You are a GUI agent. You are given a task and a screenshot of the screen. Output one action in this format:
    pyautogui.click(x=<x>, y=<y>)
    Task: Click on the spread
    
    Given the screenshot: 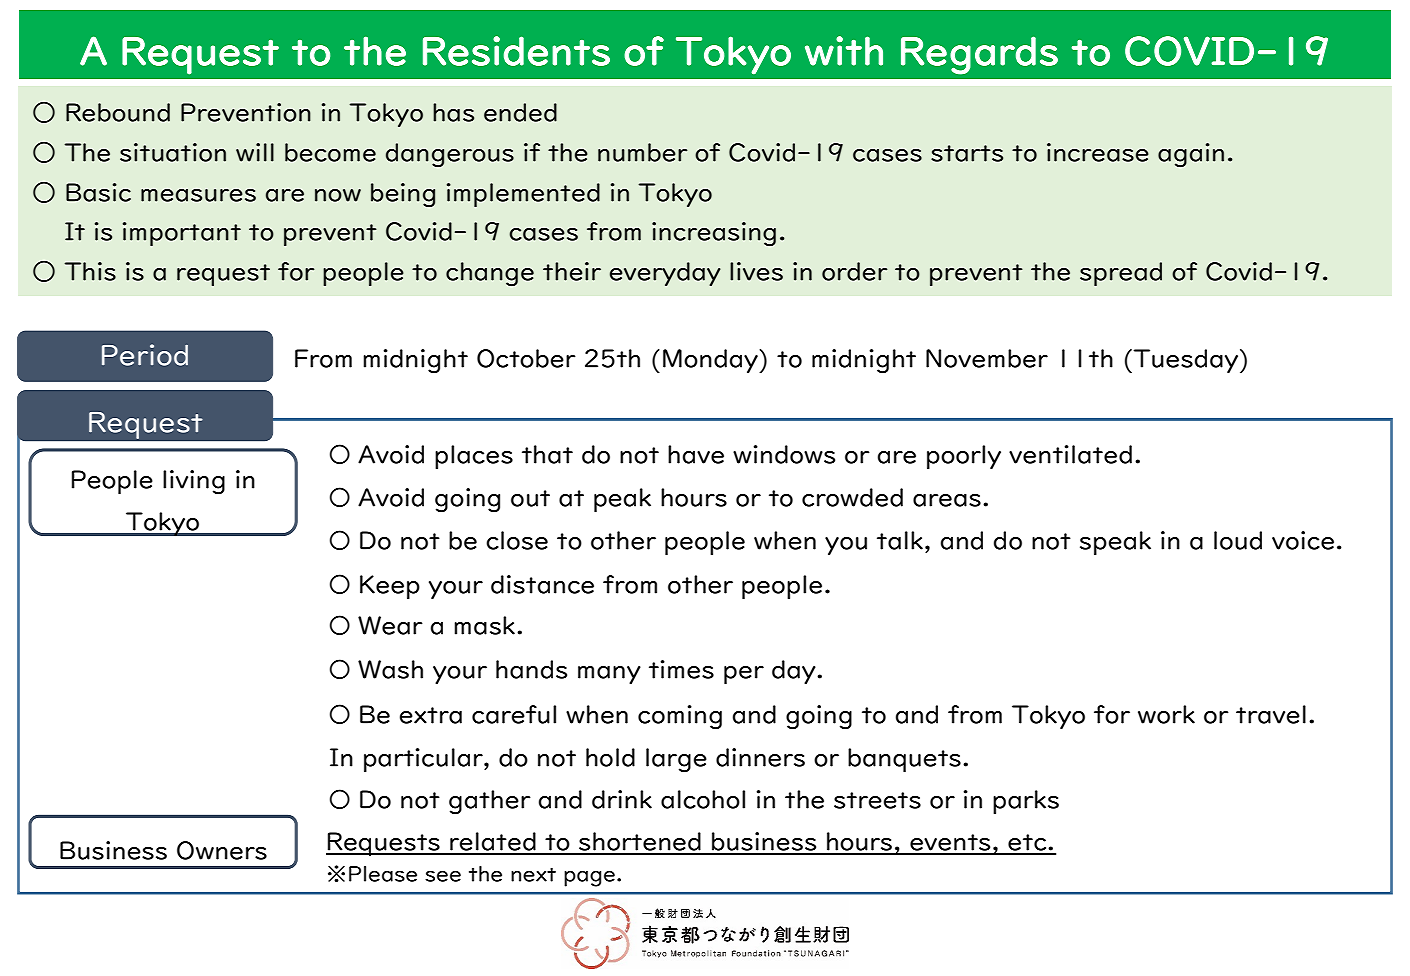 What is the action you would take?
    pyautogui.click(x=1121, y=274)
